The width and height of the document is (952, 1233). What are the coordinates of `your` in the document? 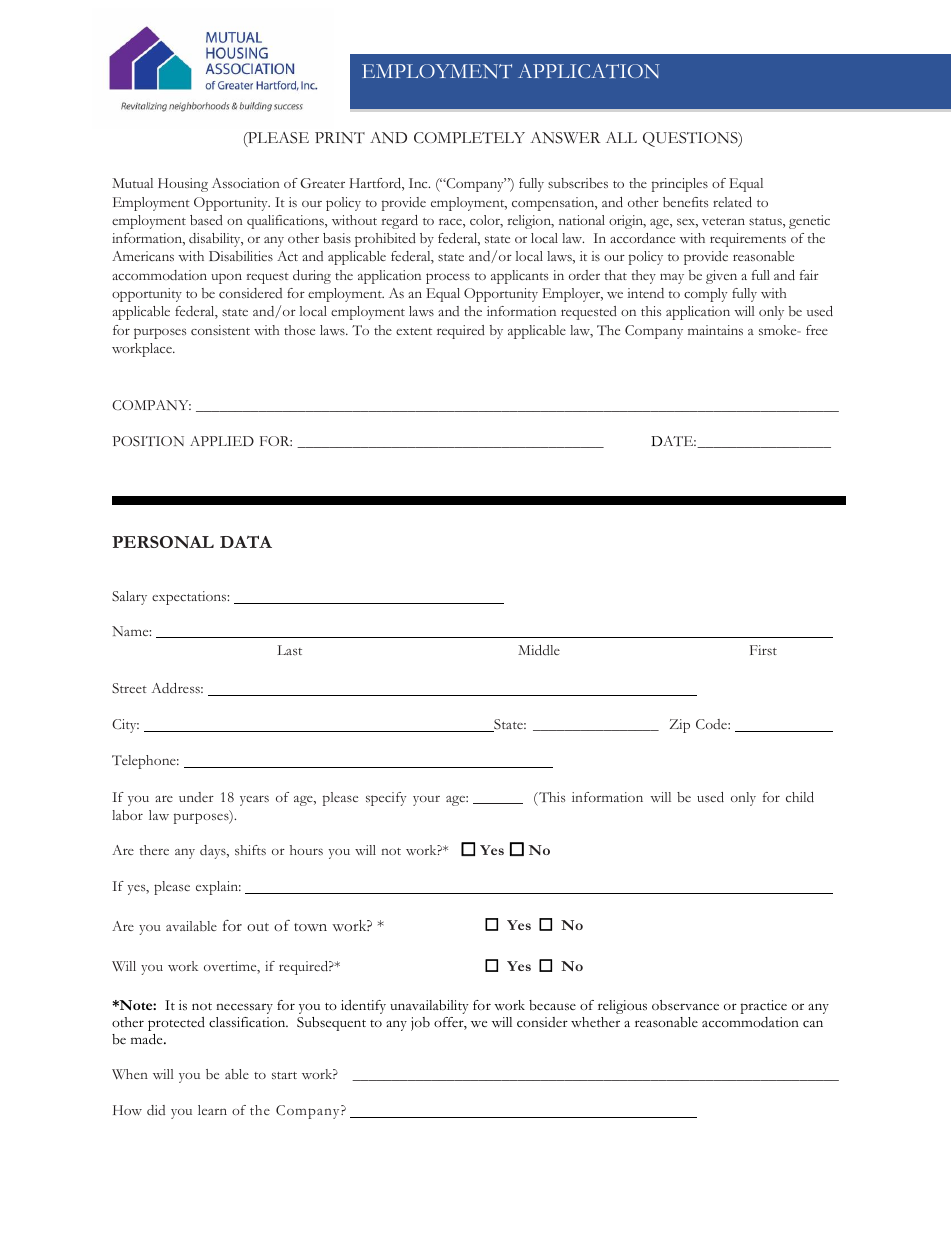 It's located at (426, 801).
